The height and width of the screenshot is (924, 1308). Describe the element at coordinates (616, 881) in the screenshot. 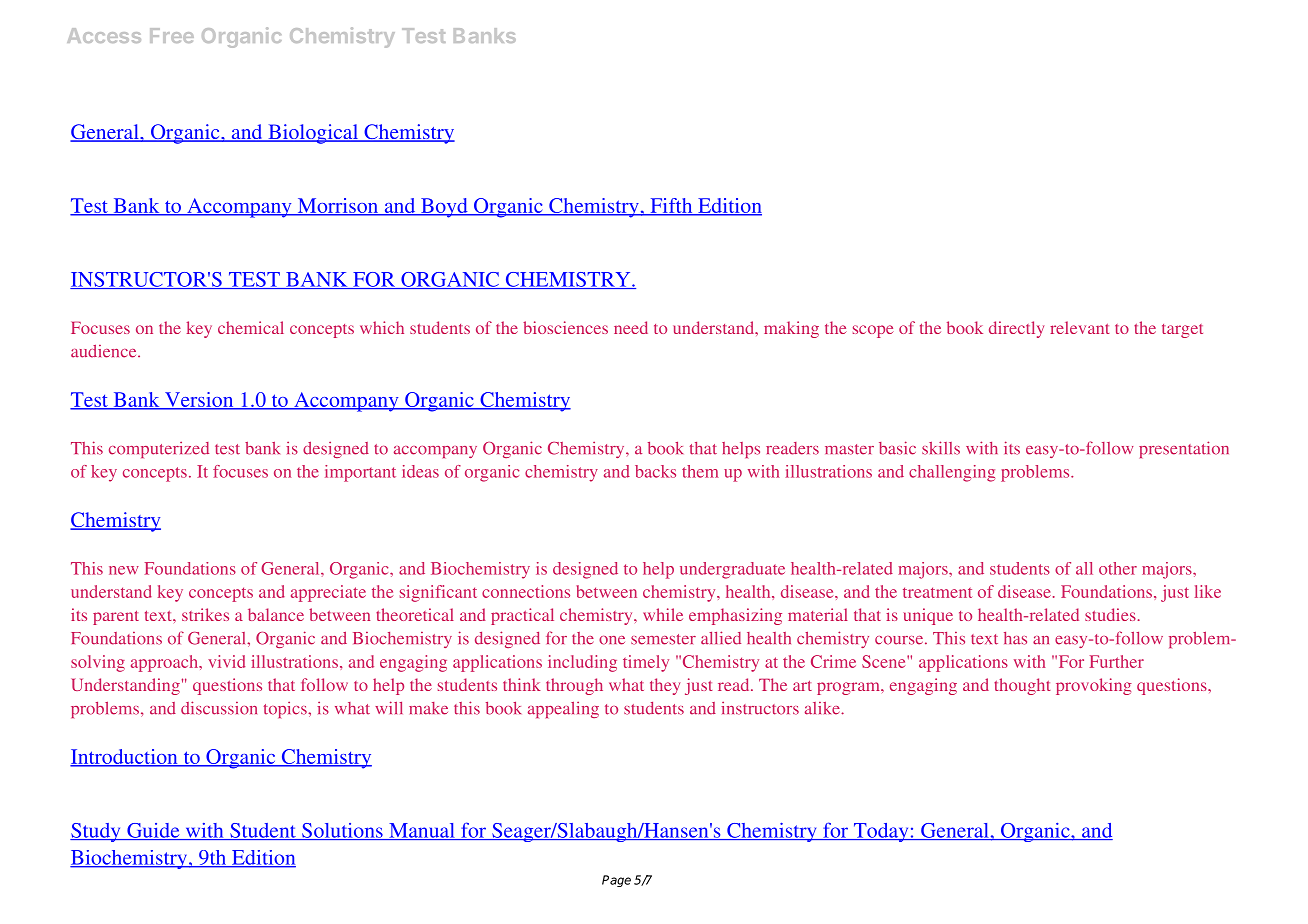

I see `Page` at that location.
